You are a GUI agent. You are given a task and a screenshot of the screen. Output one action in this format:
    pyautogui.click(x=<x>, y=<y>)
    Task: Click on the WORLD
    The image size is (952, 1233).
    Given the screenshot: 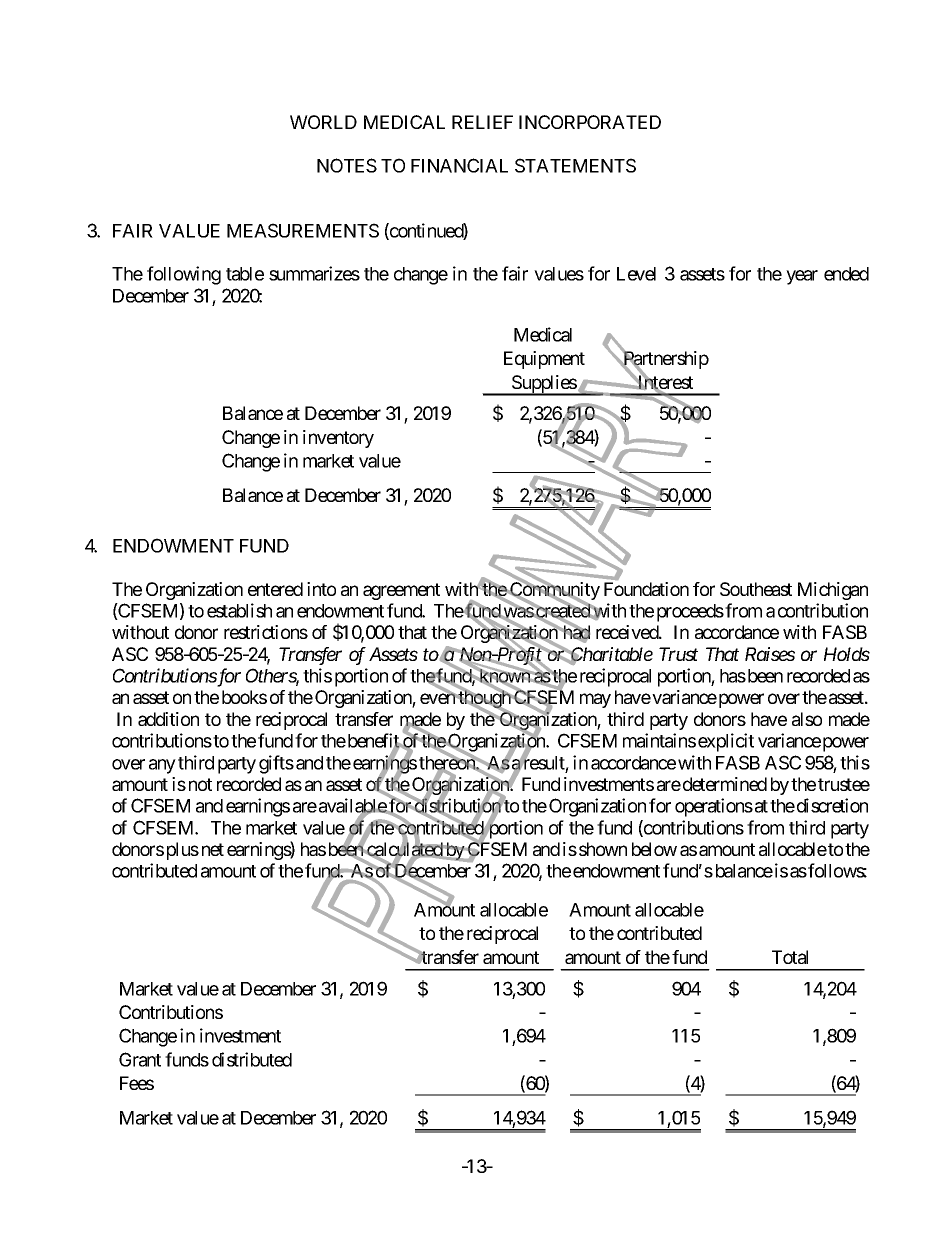 What is the action you would take?
    pyautogui.click(x=323, y=122)
